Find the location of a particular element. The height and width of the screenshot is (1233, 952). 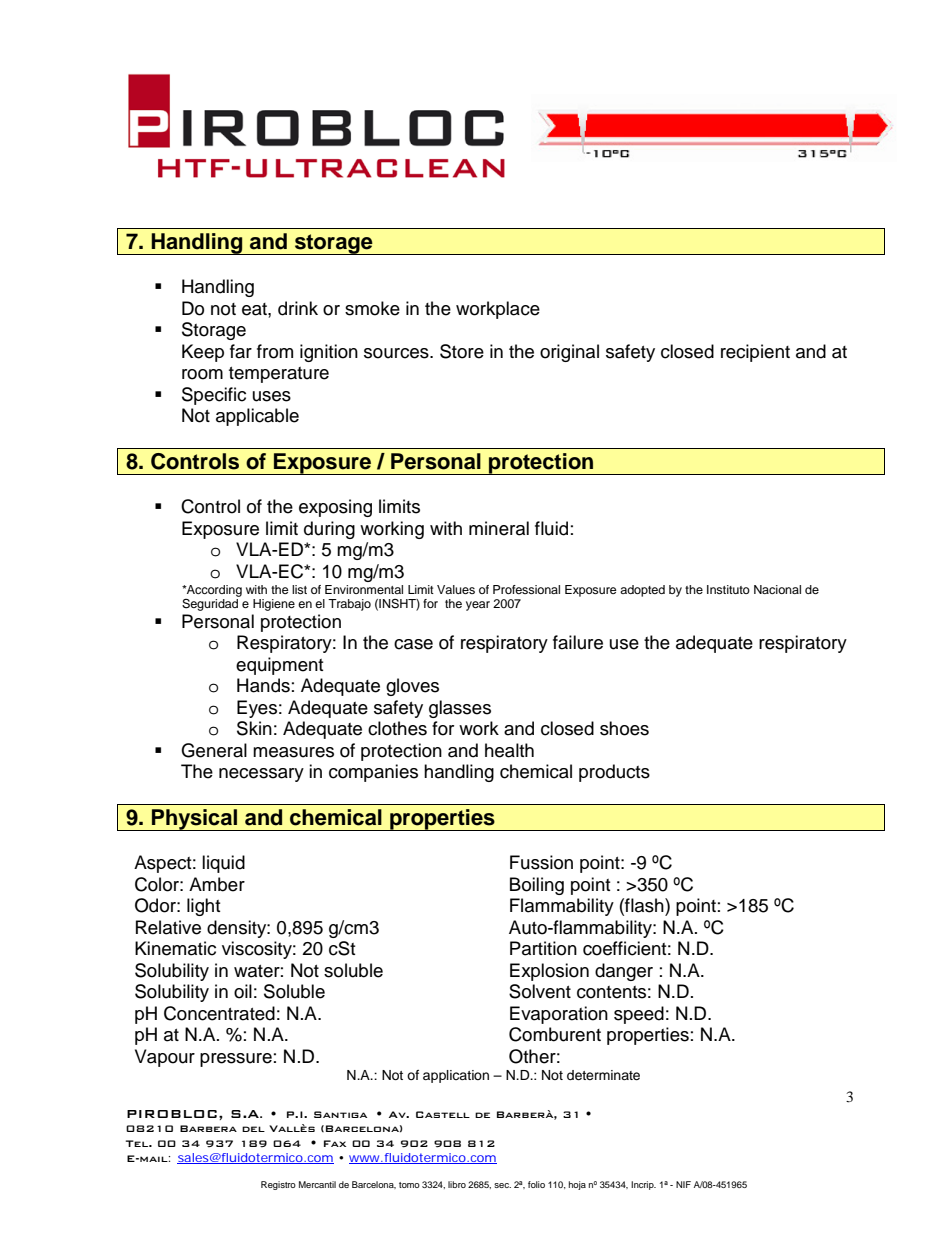

far is located at coordinates (241, 351).
